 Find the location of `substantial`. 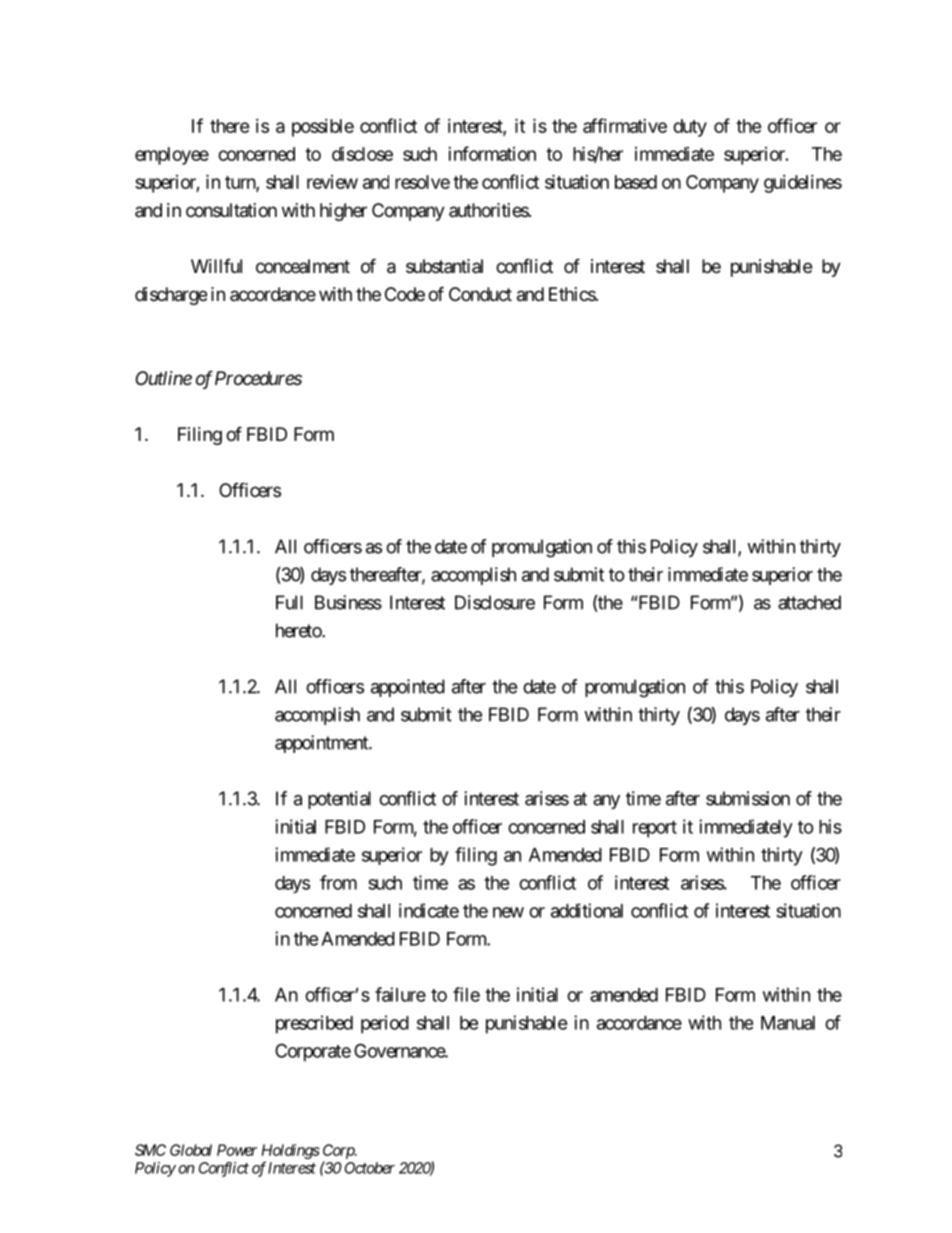

substantial is located at coordinates (444, 266).
